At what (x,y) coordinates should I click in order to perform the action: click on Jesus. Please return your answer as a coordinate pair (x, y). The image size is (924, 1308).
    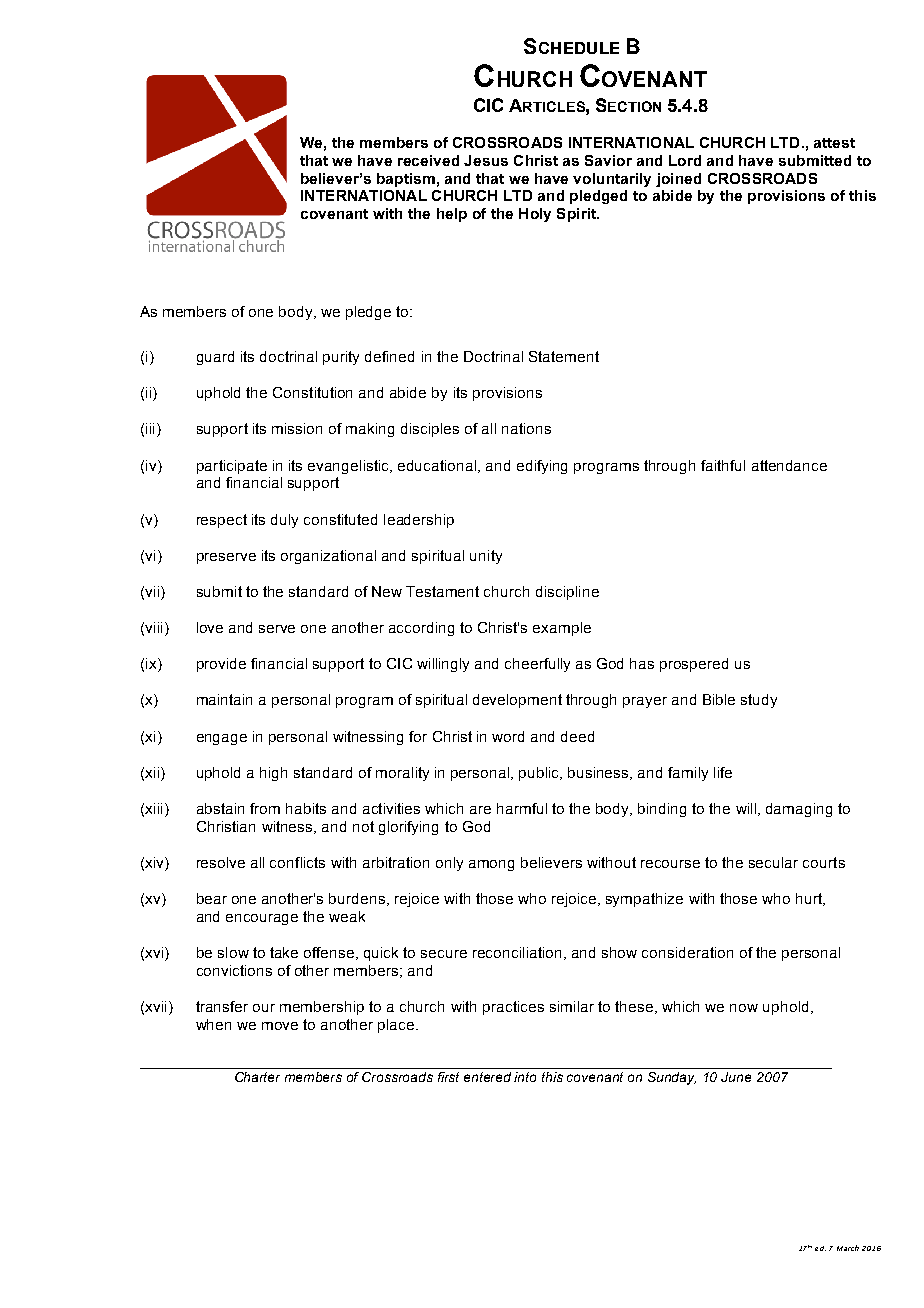
    Looking at the image, I should click on (486, 160).
